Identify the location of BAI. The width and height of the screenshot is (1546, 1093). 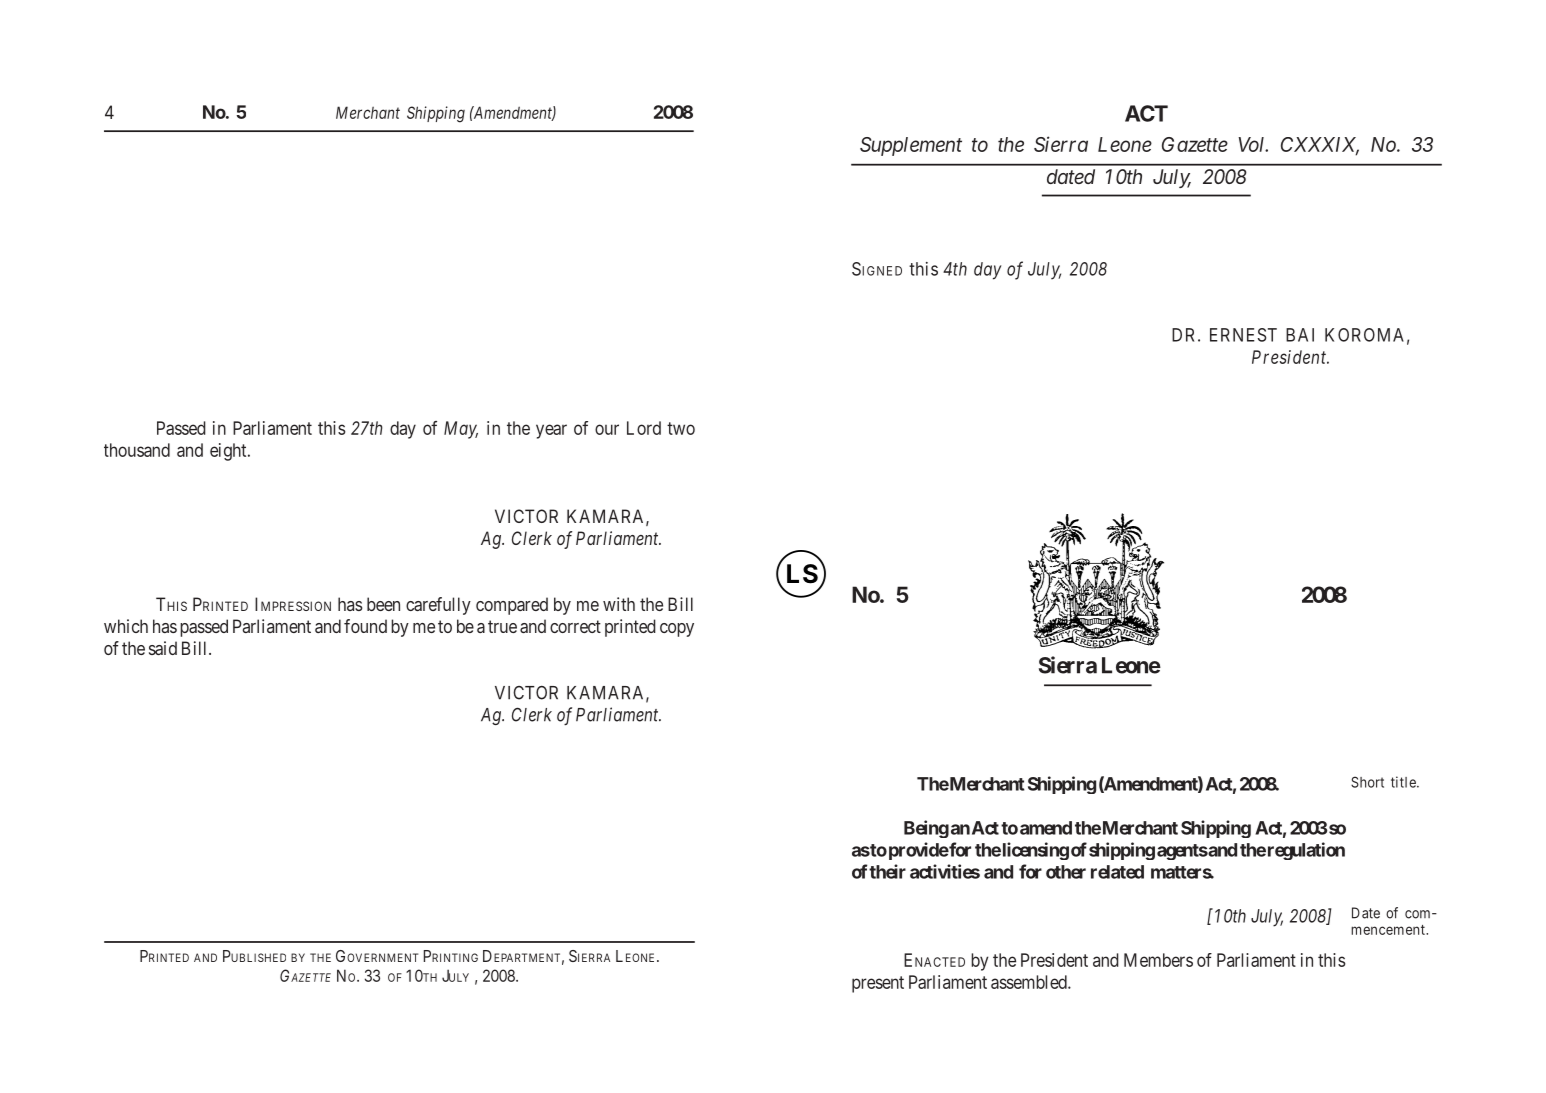
(1300, 335).
